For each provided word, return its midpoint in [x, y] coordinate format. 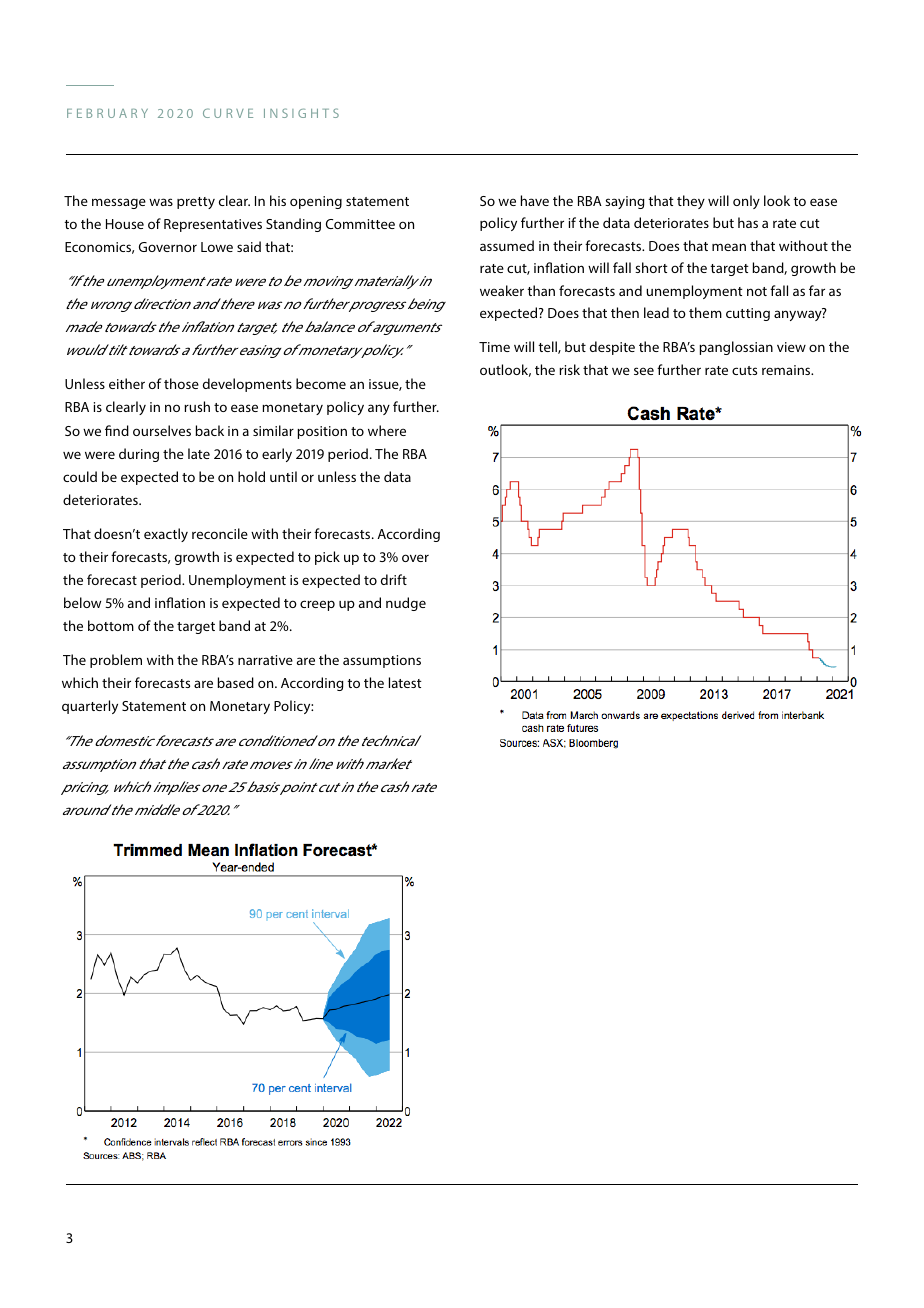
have [535, 200]
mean [729, 247]
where [387, 430]
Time [494, 347]
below [82, 602]
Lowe [217, 247]
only [746, 202]
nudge [406, 604]
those [181, 383]
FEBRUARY [107, 113]
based [235, 682]
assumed [507, 245]
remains [787, 370]
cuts [744, 370]
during [139, 455]
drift [394, 579]
